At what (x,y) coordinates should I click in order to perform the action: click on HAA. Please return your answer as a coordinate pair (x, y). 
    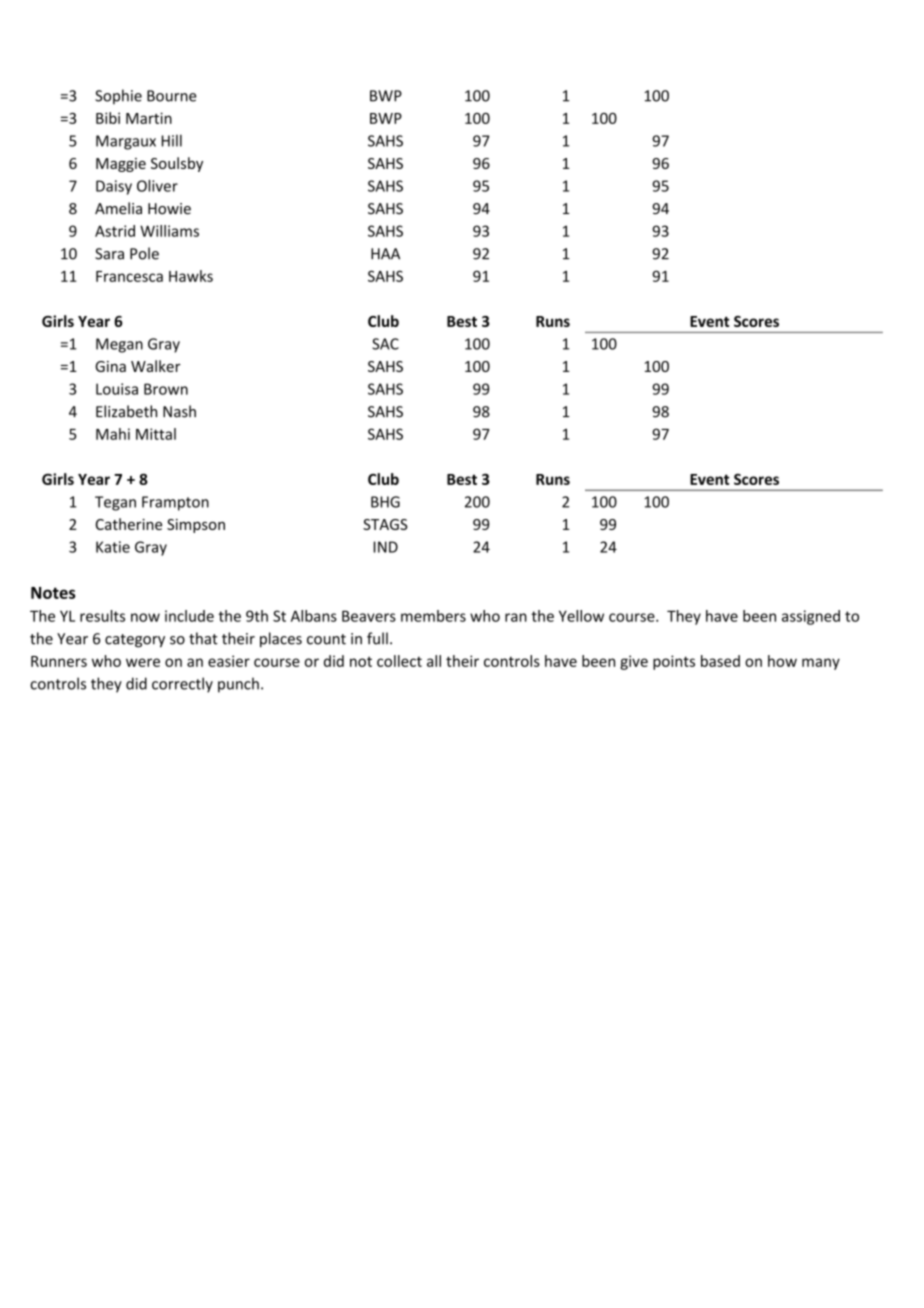
    Looking at the image, I should click on (385, 254).
